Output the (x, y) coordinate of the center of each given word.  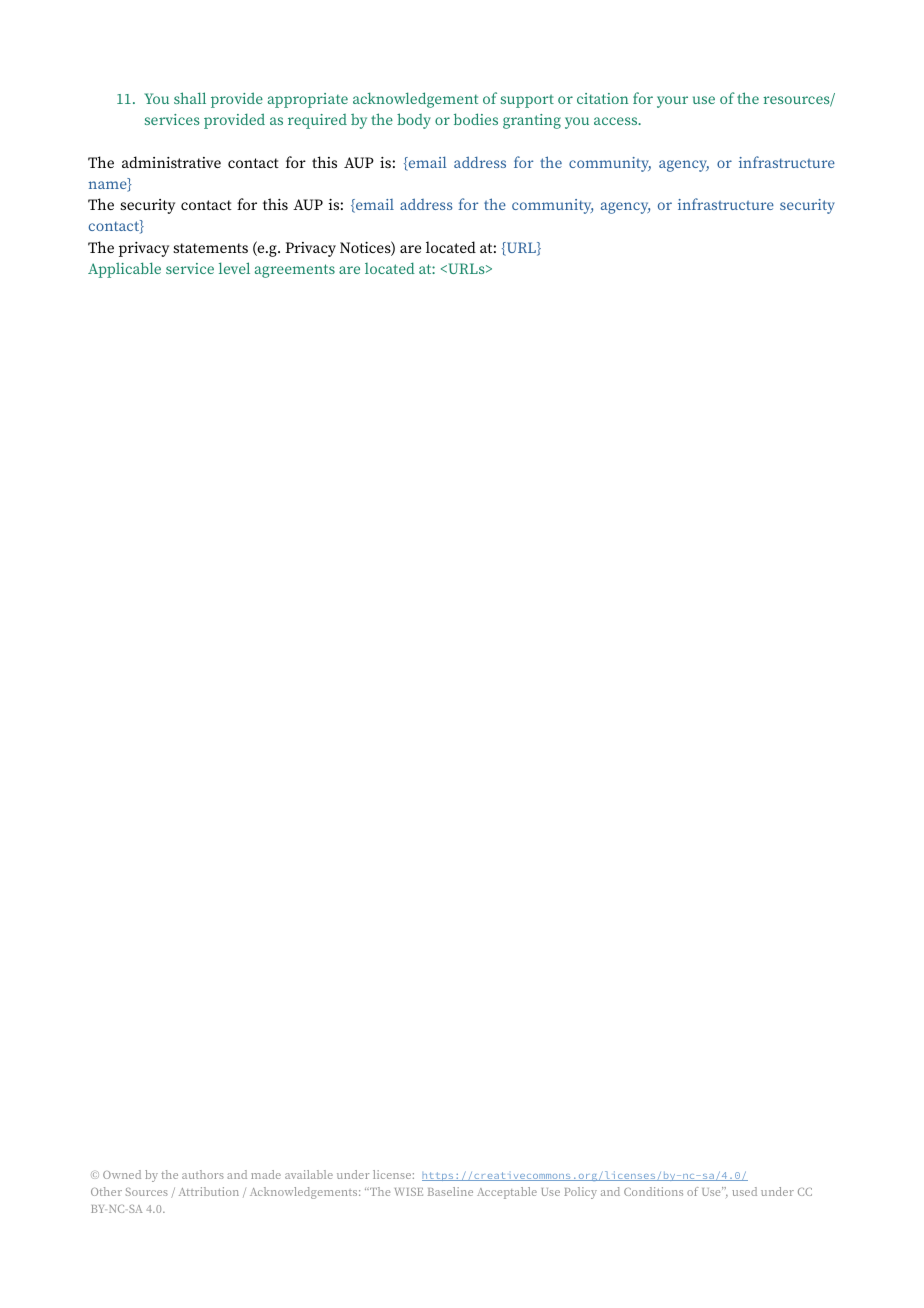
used (744, 1191)
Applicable (124, 270)
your (672, 102)
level (234, 268)
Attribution (209, 1191)
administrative (171, 162)
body (414, 121)
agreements (295, 271)
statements (210, 248)
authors (203, 1174)
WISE (409, 1192)
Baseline (450, 1191)
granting (532, 121)
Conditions (653, 1191)
